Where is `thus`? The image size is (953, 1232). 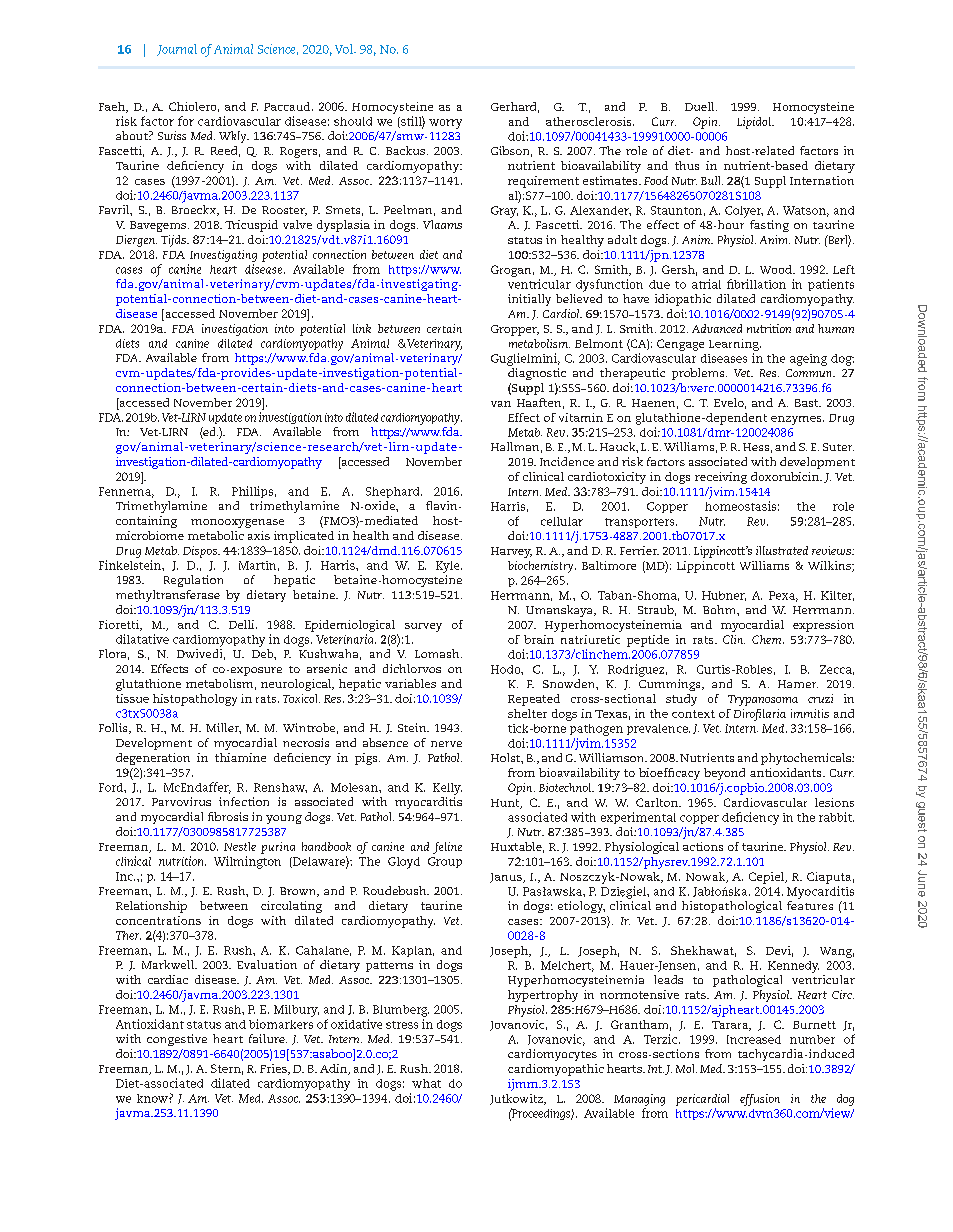
thus is located at coordinates (687, 165).
